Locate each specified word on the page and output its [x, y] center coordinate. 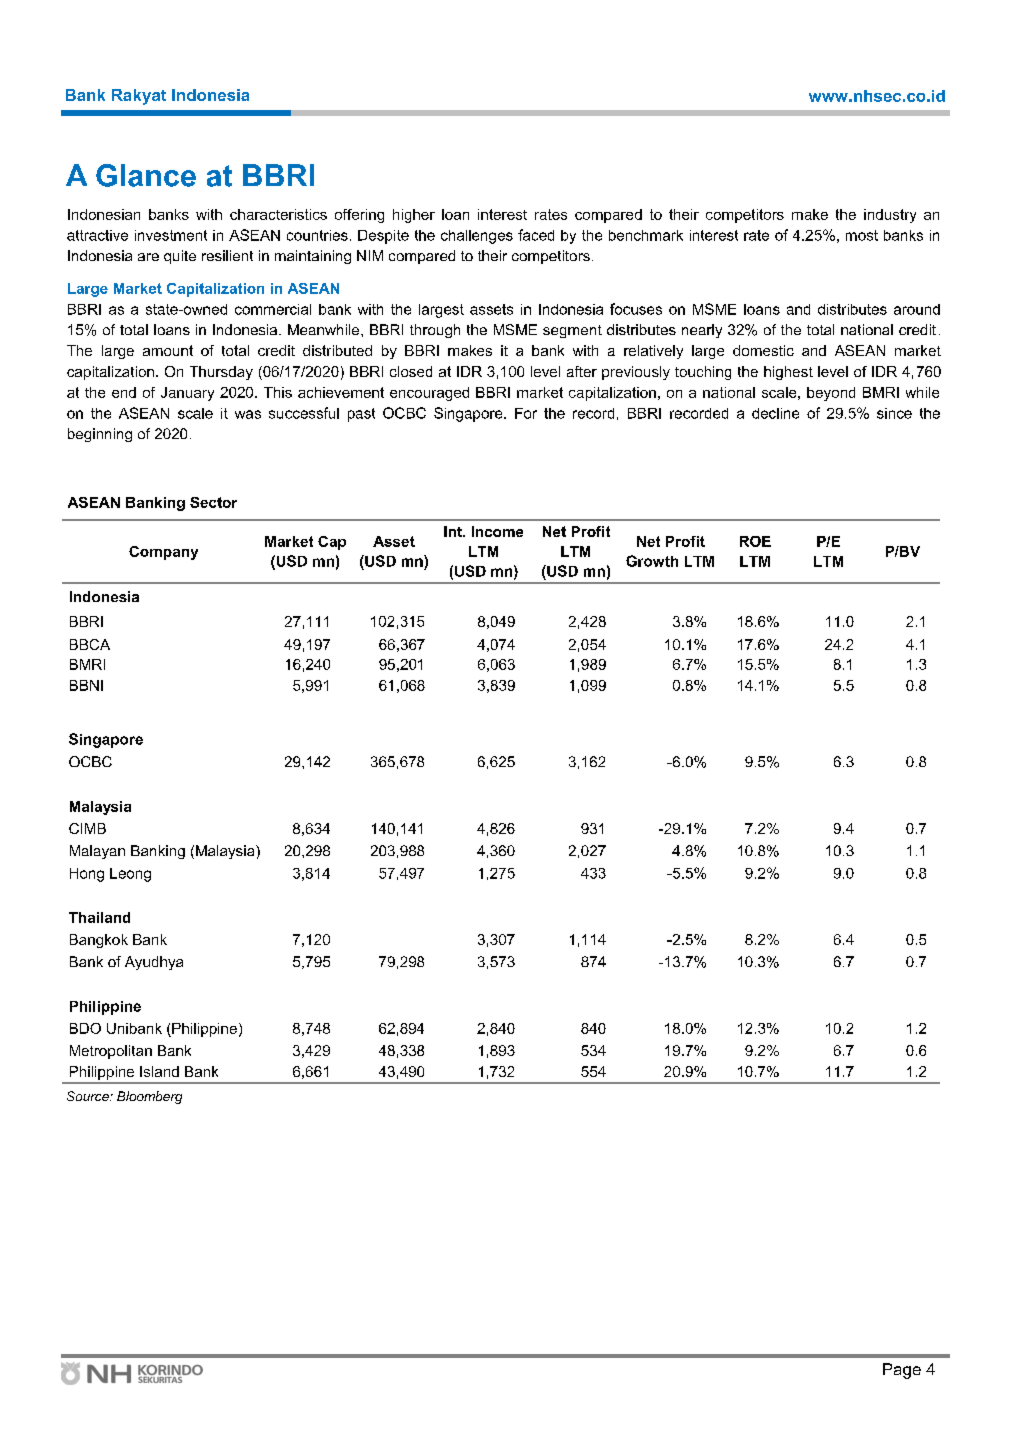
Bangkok [99, 941]
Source [89, 1096]
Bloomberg [149, 1097]
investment [171, 235]
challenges [477, 237]
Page [902, 1371]
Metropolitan [111, 1052]
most [862, 235]
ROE [755, 541]
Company [163, 553]
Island [159, 1071]
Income [497, 531]
